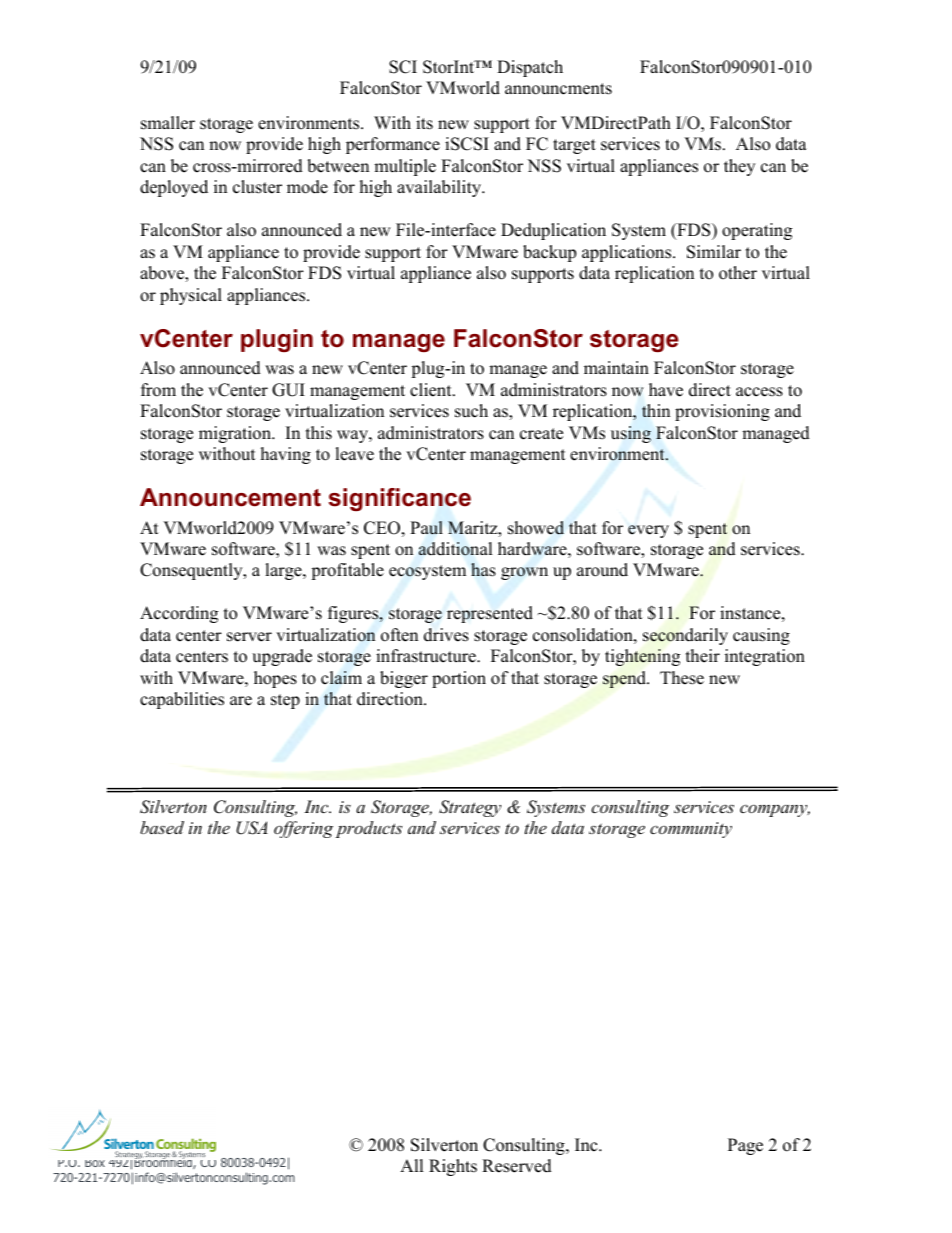  I want to click on have, so click(666, 390).
